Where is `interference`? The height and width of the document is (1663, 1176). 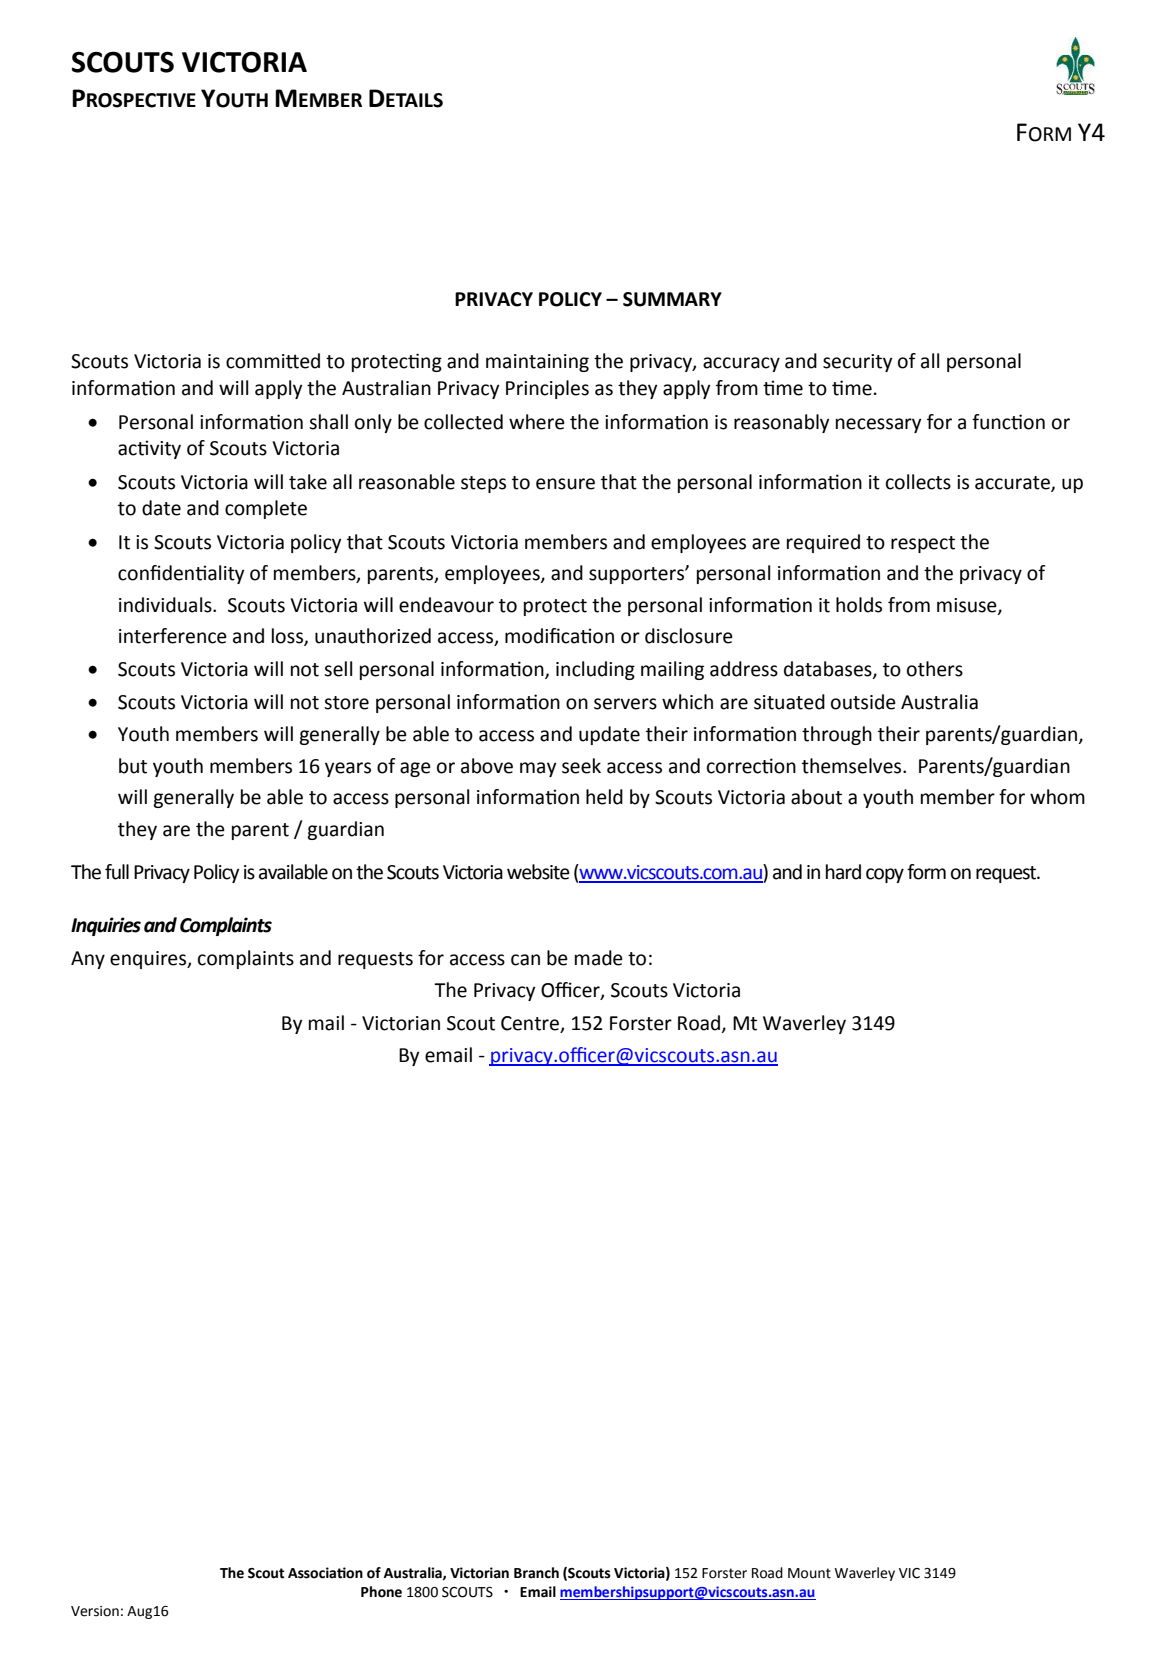 interference is located at coordinates (173, 636).
